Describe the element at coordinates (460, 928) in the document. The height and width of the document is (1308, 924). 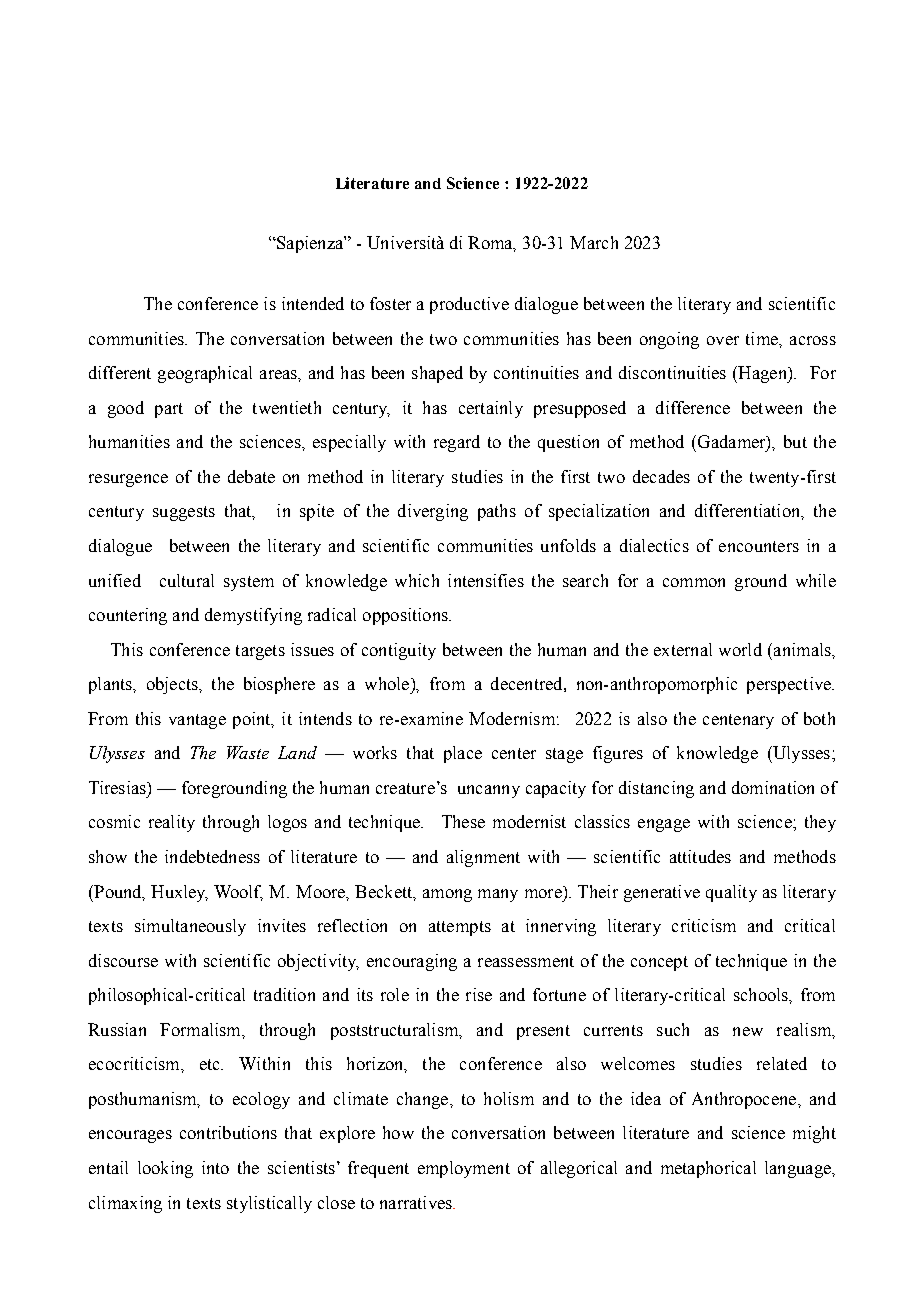
I see `attempts` at that location.
